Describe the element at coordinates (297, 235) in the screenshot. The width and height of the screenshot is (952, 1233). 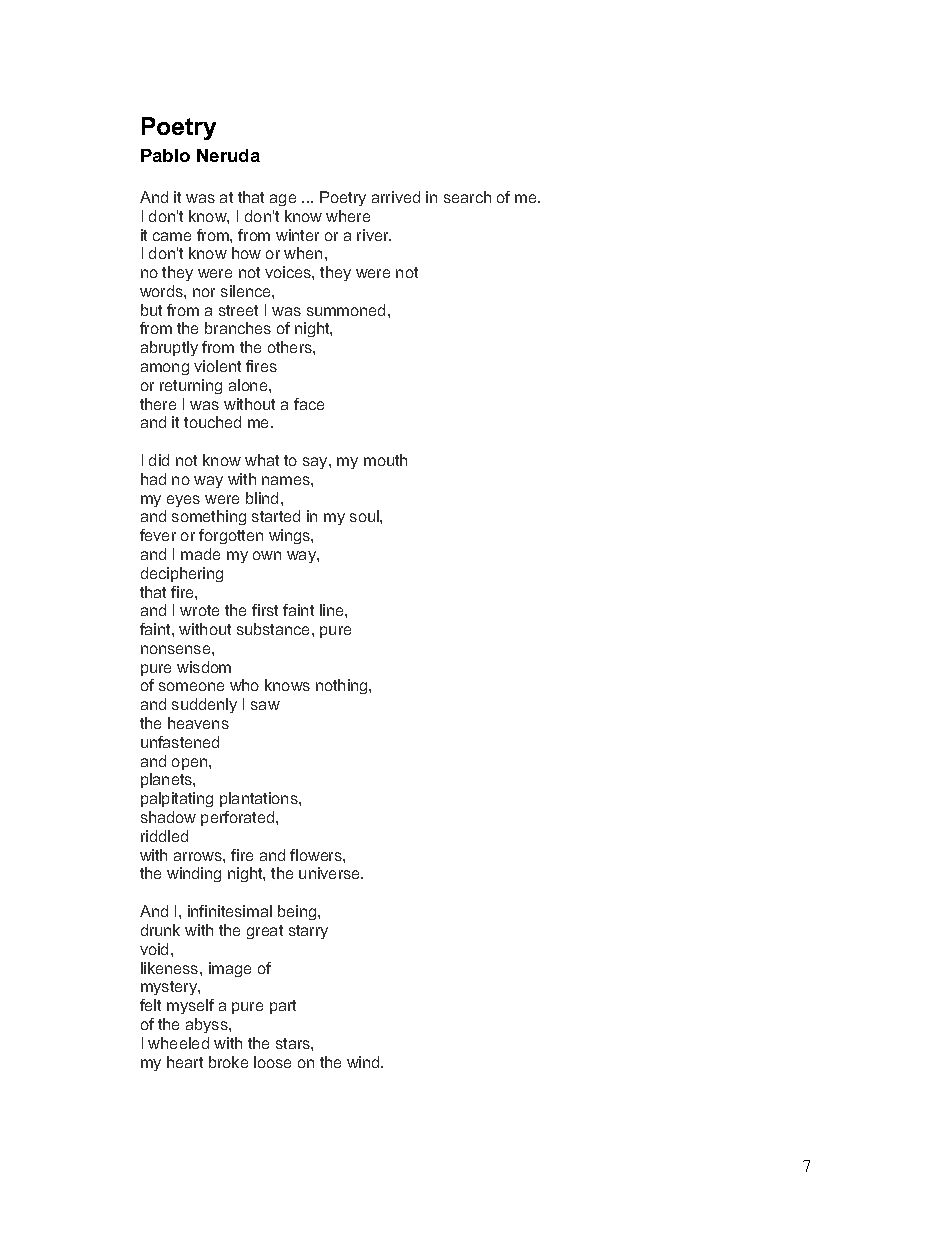
I see `winter` at that location.
